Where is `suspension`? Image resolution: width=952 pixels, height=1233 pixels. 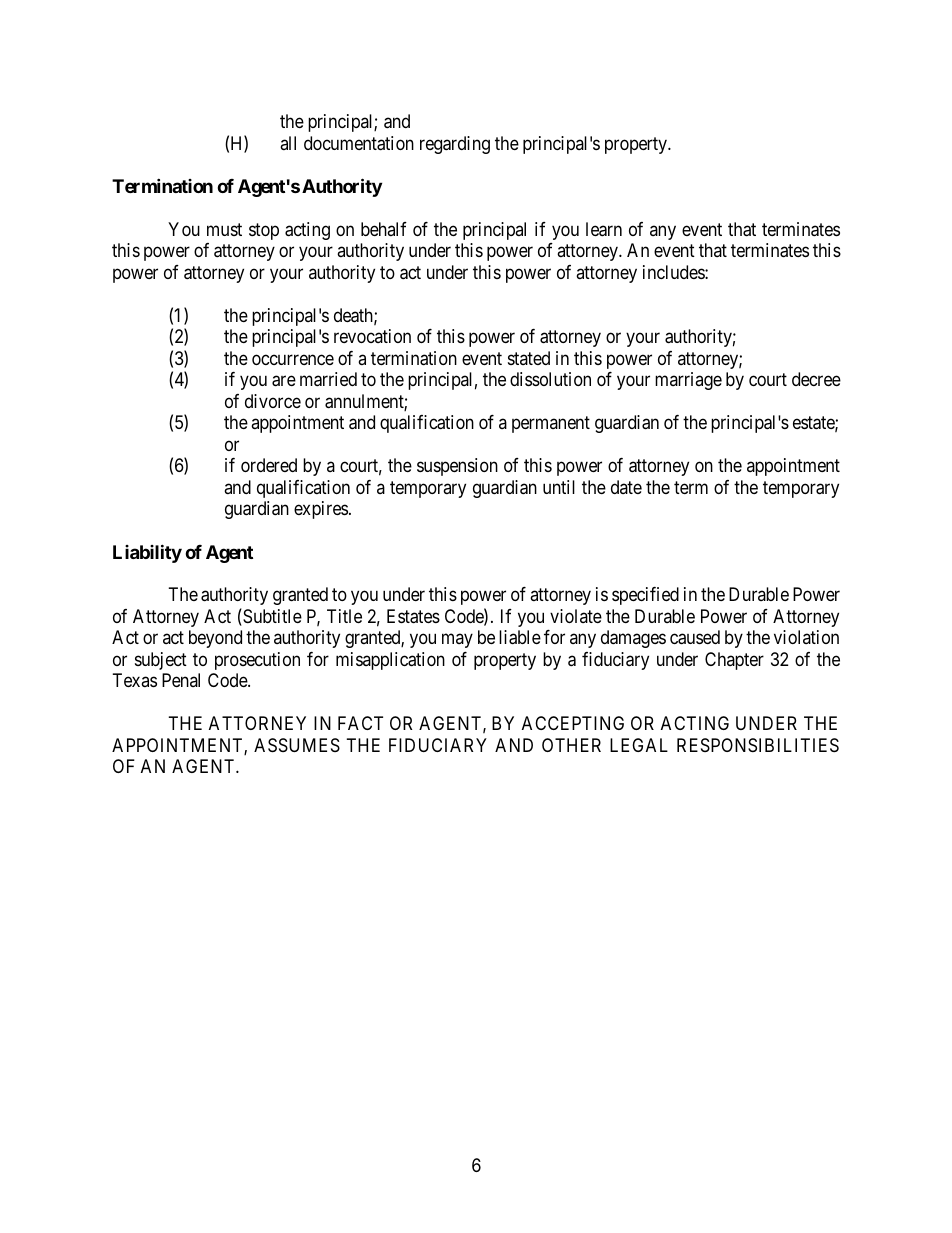 suspension is located at coordinates (457, 467).
